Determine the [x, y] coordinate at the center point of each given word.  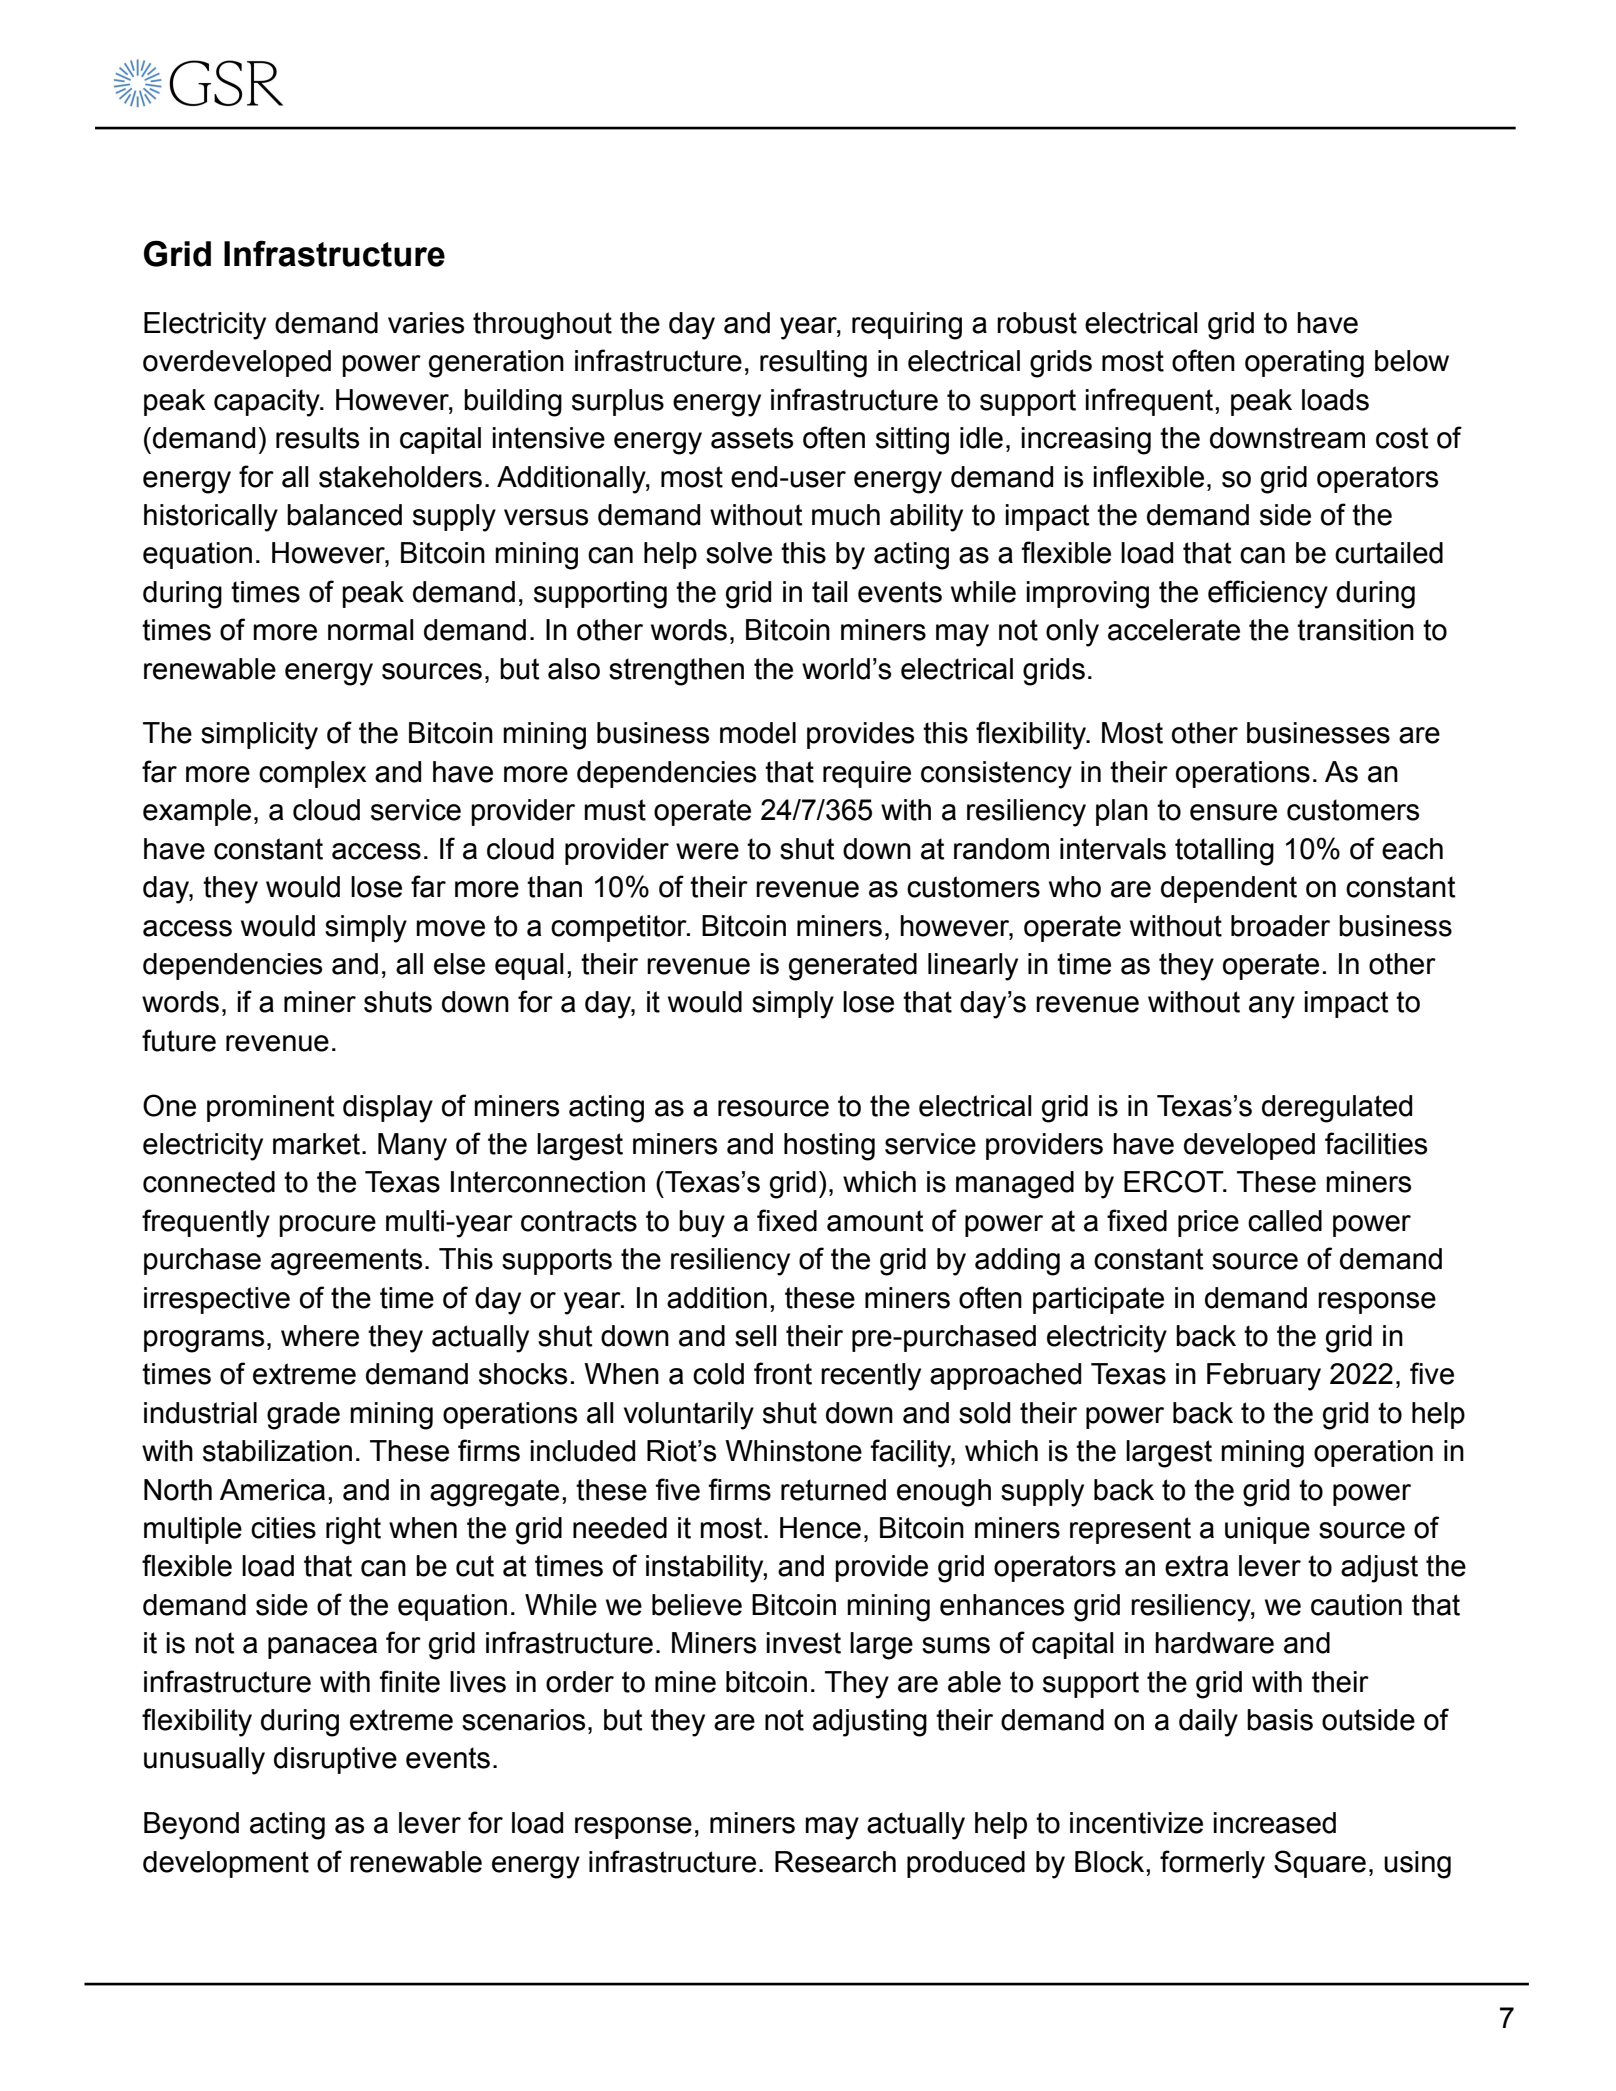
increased [1274, 1823]
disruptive [335, 1760]
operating [1304, 364]
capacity [268, 403]
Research [835, 1862]
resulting [813, 364]
